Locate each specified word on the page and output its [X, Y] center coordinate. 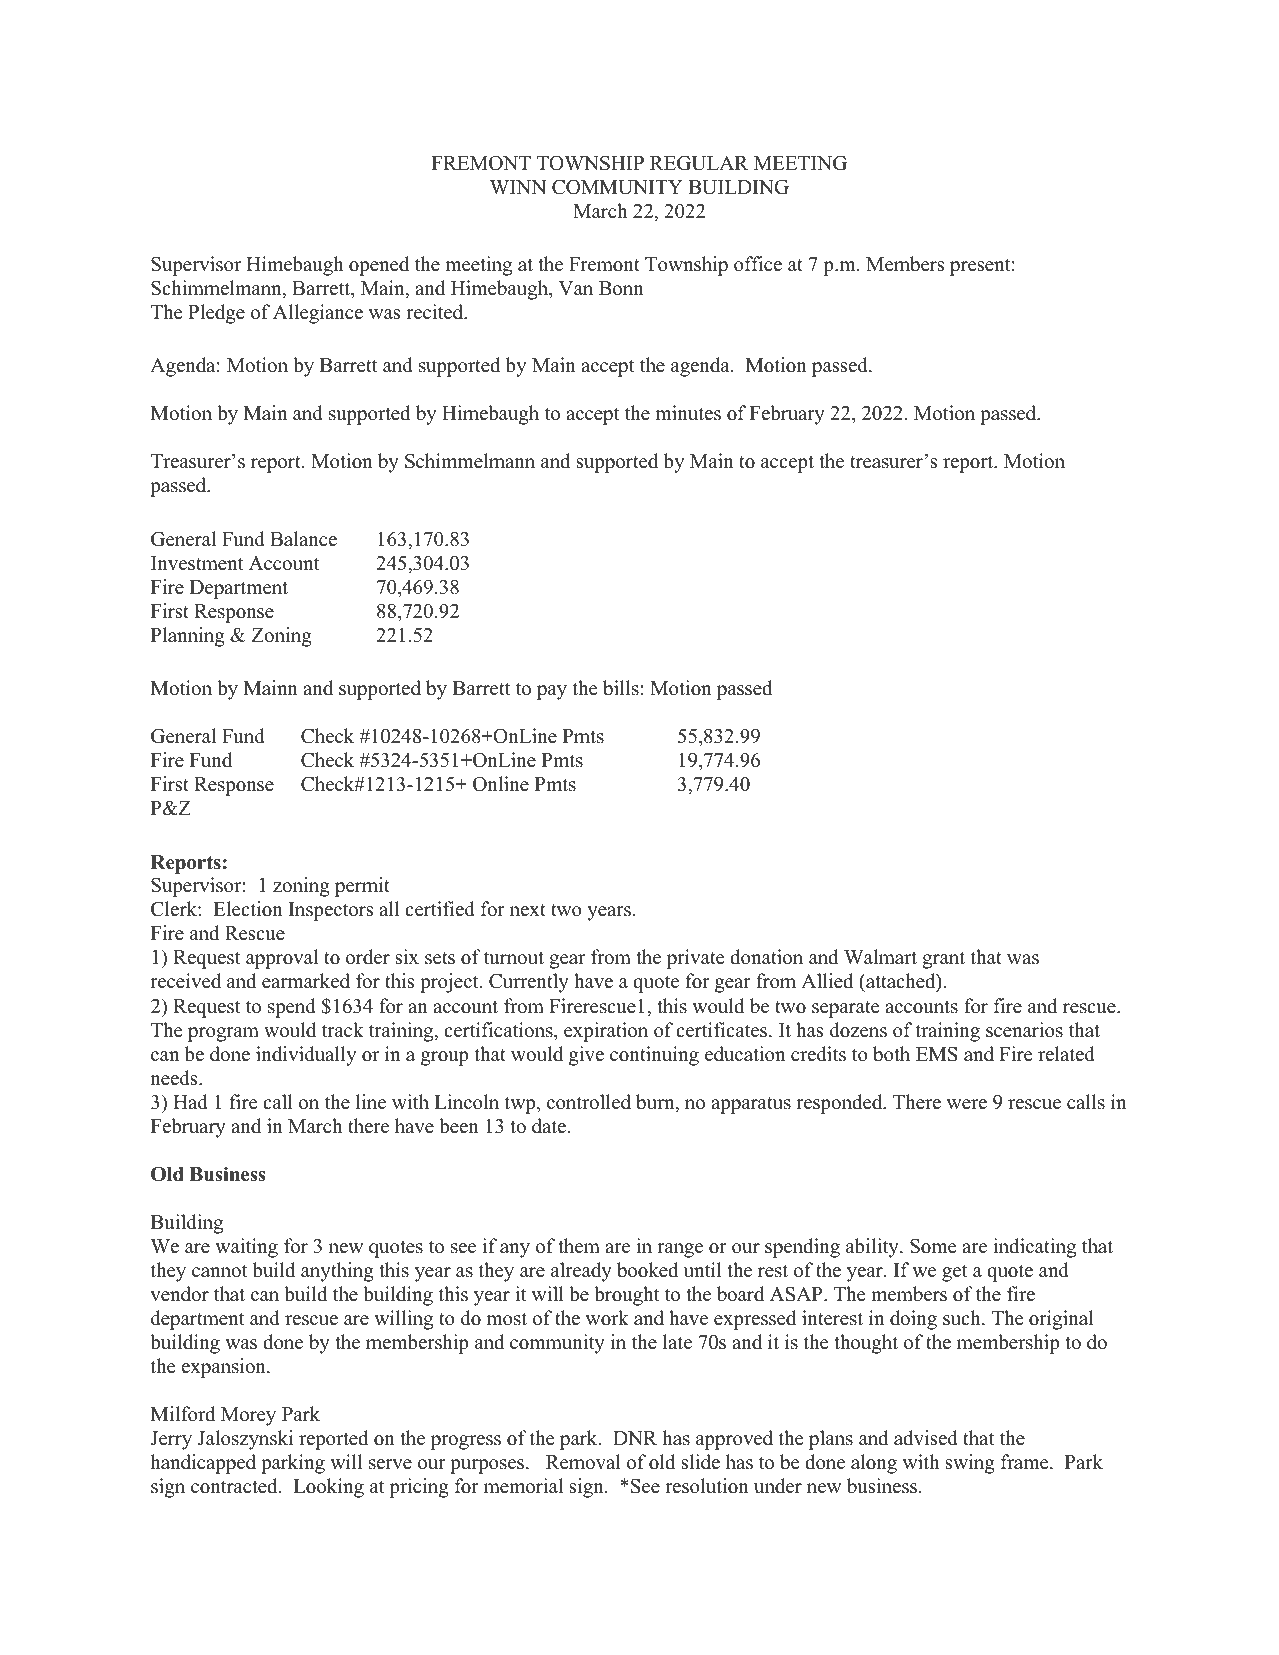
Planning [188, 637]
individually [306, 1056]
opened [379, 266]
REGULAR [699, 163]
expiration [606, 1032]
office [758, 264]
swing [970, 1464]
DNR [635, 1438]
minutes [688, 413]
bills [621, 688]
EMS [937, 1054]
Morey [248, 1416]
